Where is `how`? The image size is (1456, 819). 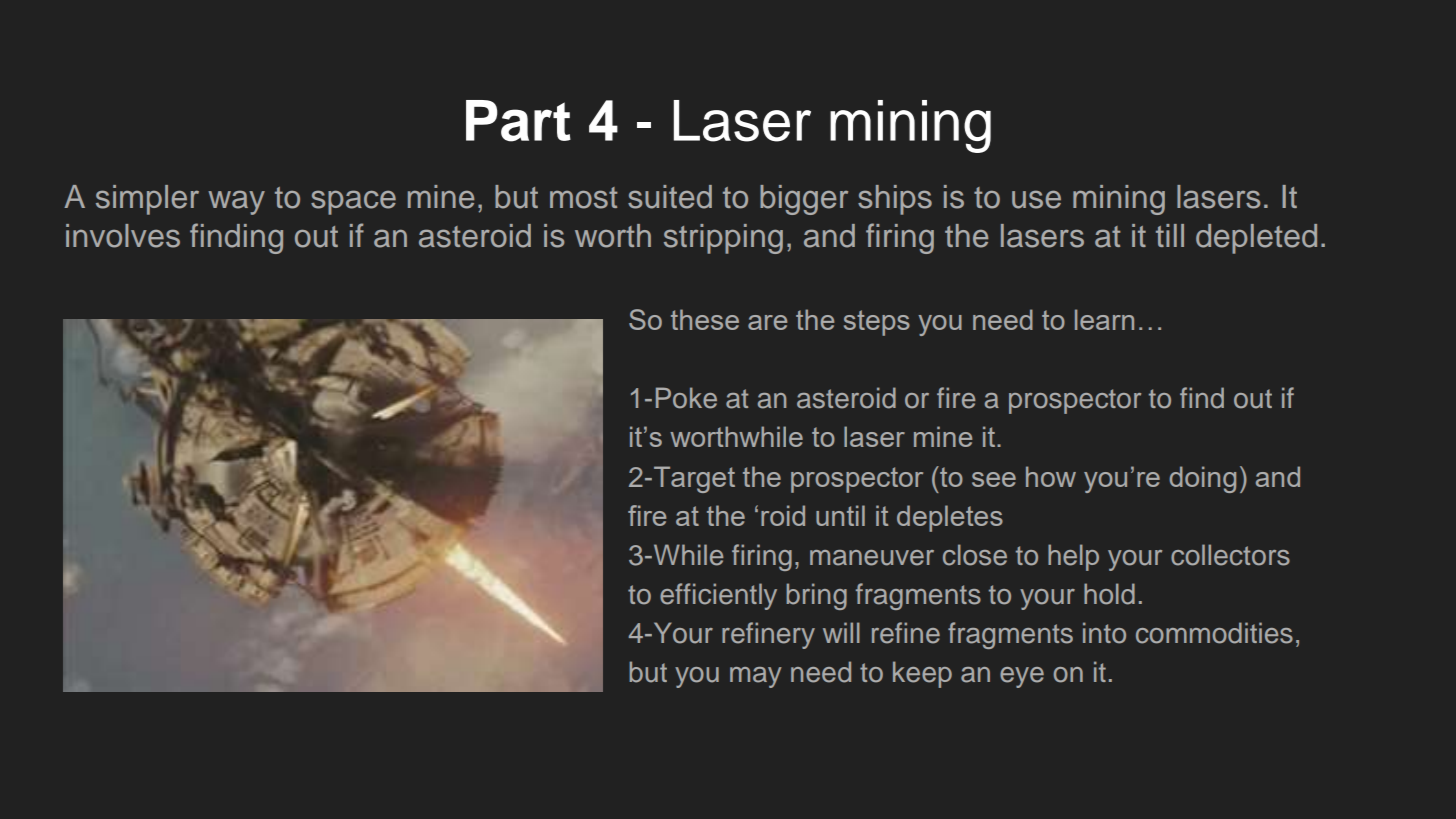
how is located at coordinates (1051, 476).
